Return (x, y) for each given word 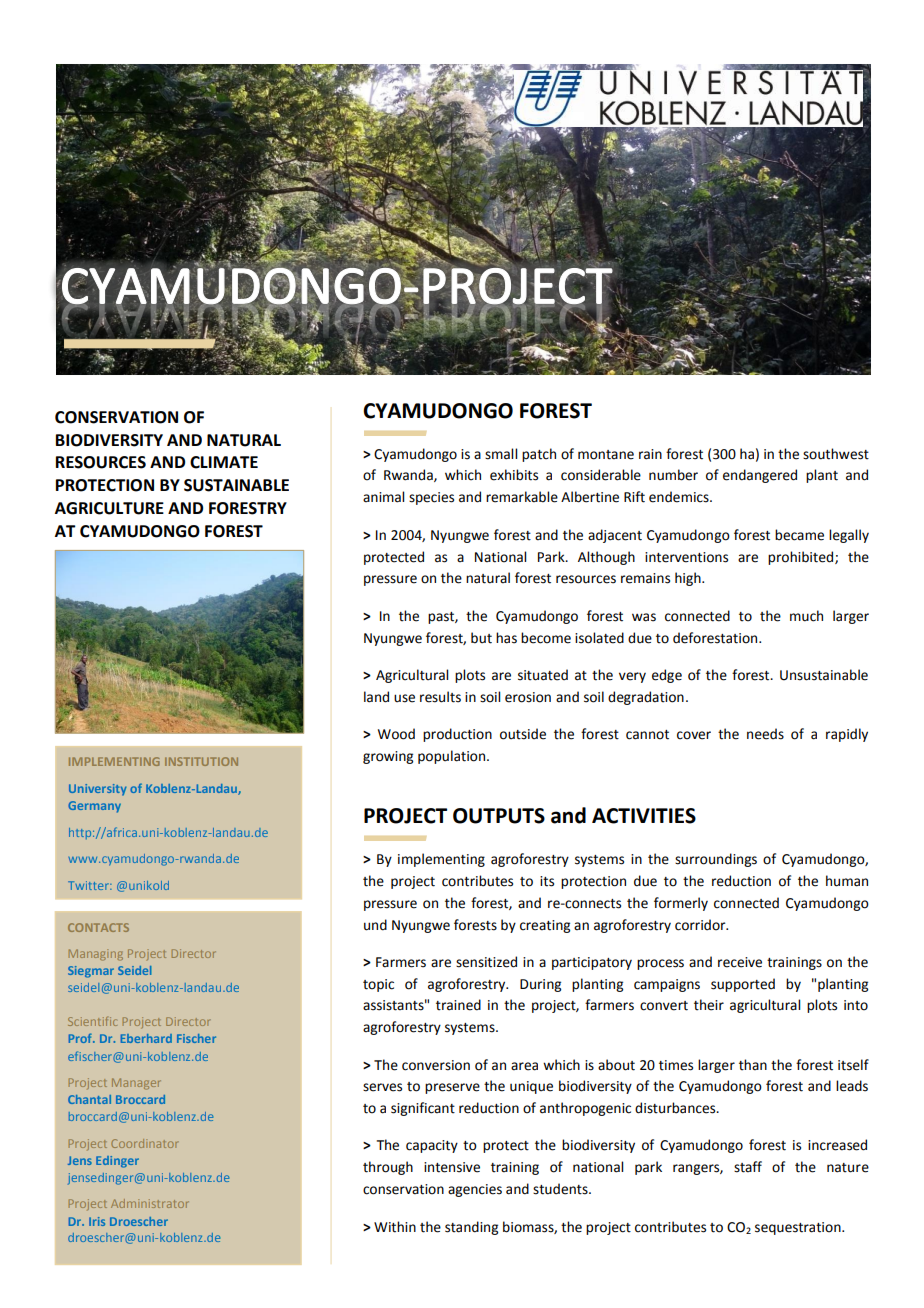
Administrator (150, 1203)
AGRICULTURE (109, 508)
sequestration (799, 1228)
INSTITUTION (201, 761)
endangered (760, 476)
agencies (475, 1190)
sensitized (486, 962)
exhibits (514, 475)
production (457, 735)
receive (740, 962)
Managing (96, 955)
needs (765, 734)
